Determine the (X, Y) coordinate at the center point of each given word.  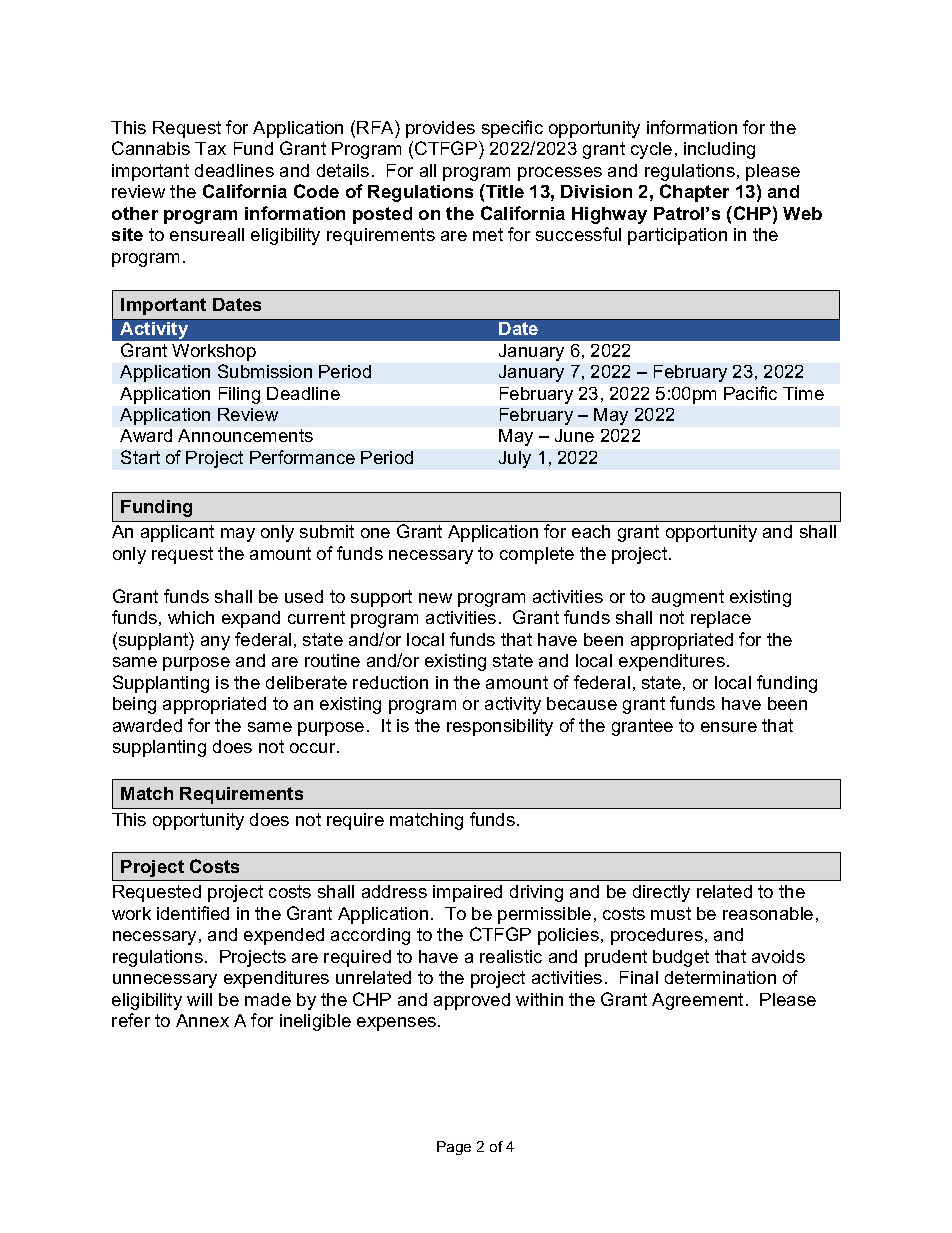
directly (661, 893)
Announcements (245, 435)
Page (454, 1148)
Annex (202, 1020)
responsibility (500, 727)
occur (314, 748)
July (515, 459)
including (719, 150)
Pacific (750, 393)
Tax (210, 148)
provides (440, 129)
